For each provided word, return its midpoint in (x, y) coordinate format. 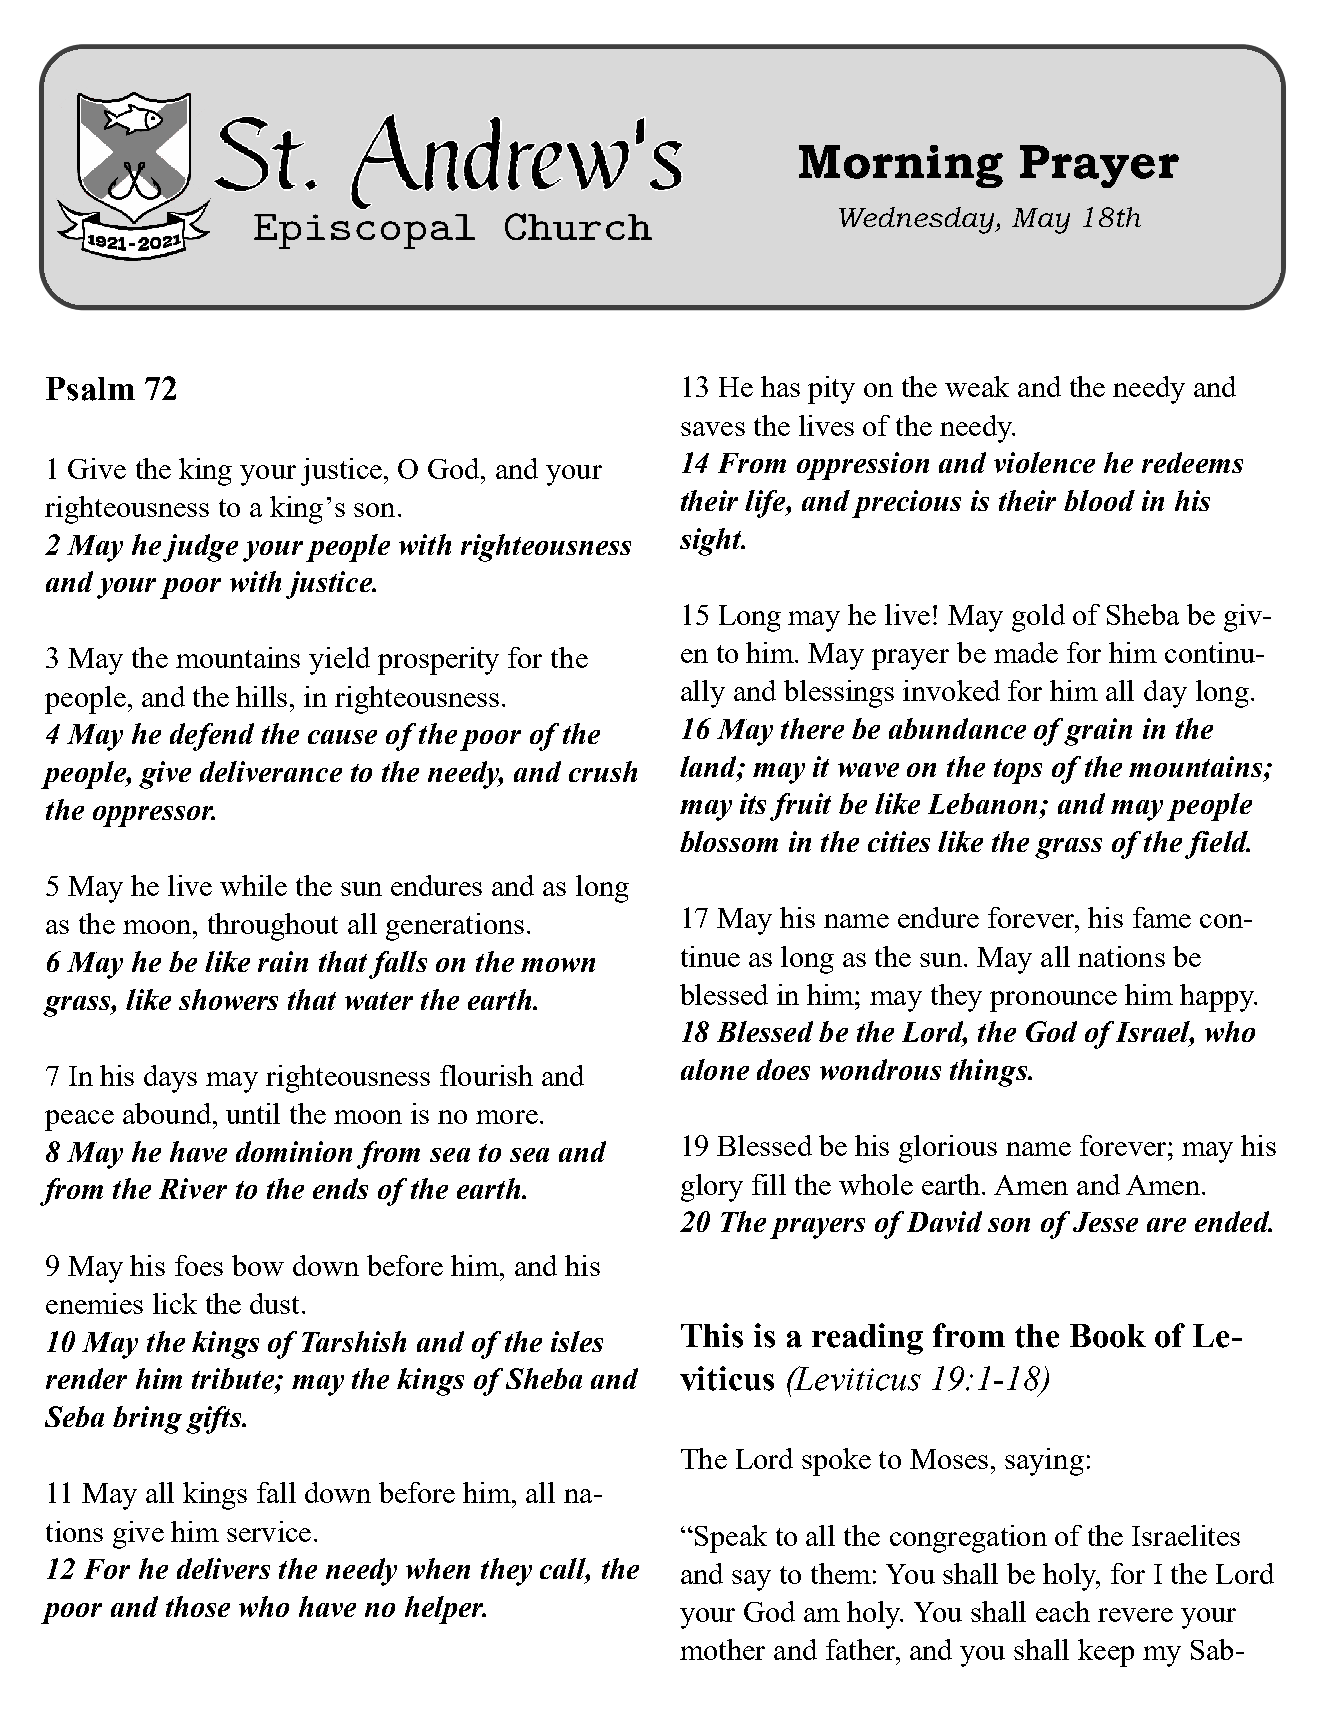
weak (977, 386)
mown (558, 965)
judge (200, 548)
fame (1162, 917)
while (253, 885)
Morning (901, 166)
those (198, 1606)
